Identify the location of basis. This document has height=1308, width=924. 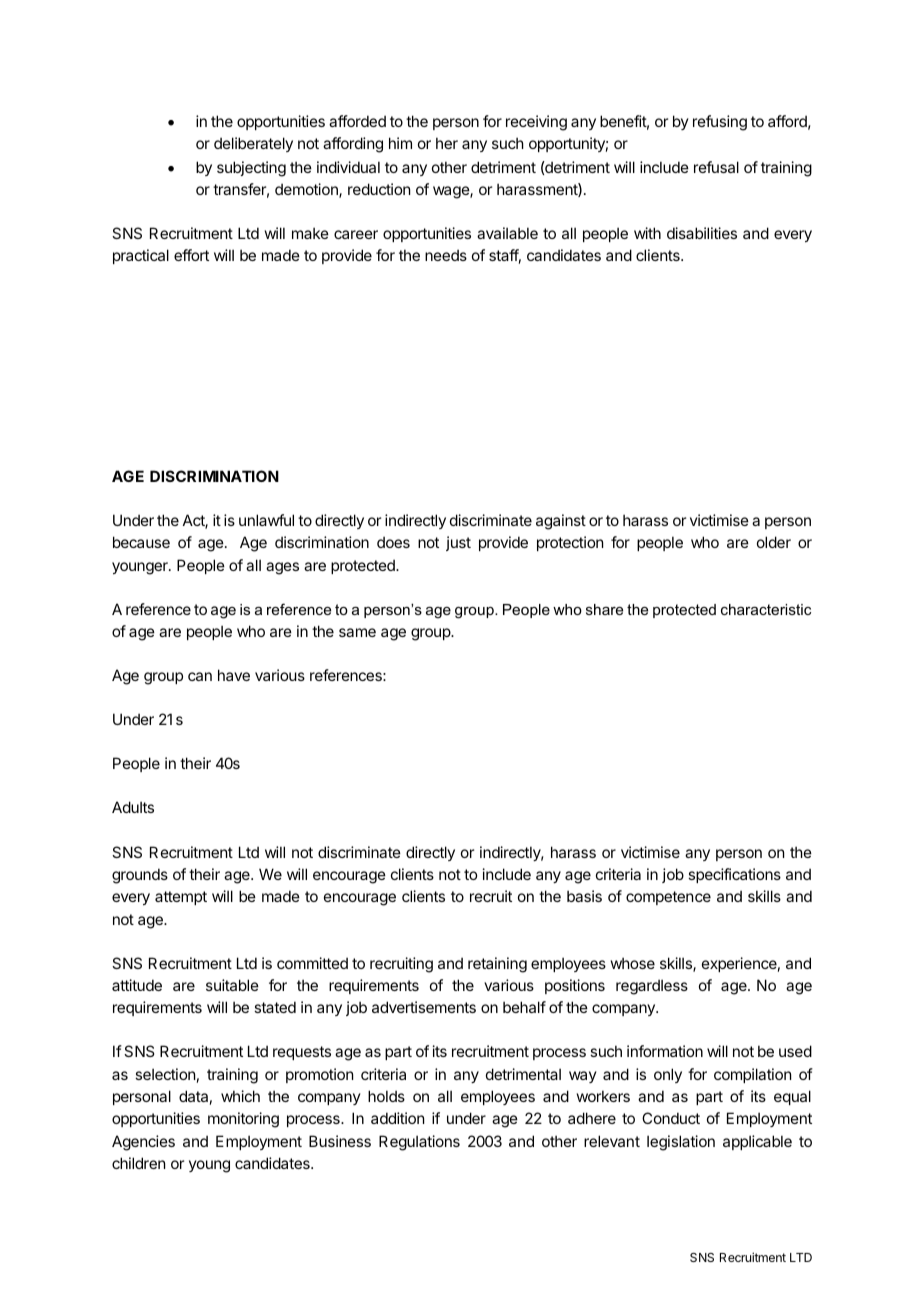
(584, 896).
